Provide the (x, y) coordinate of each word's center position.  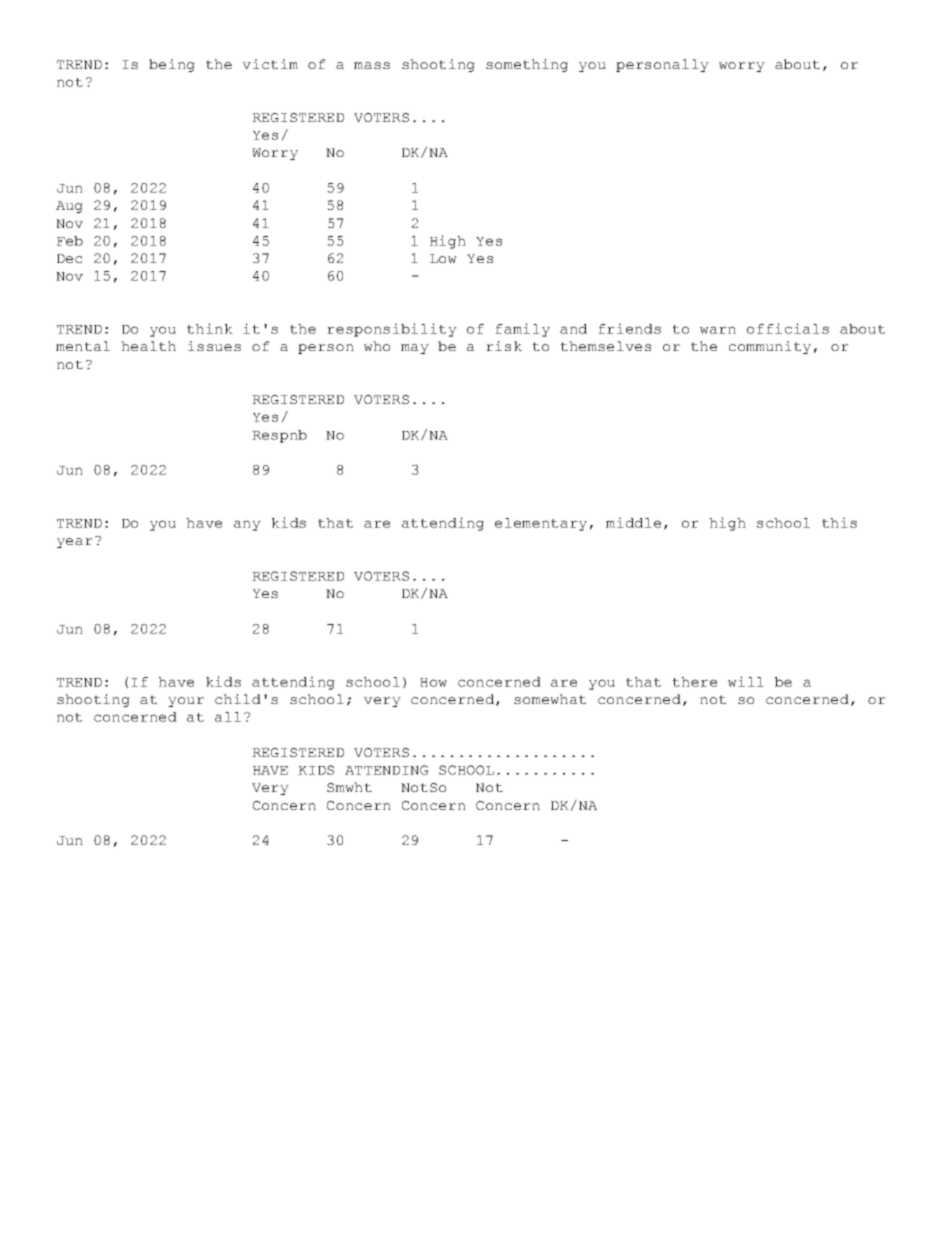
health (148, 346)
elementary (541, 524)
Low (443, 258)
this (839, 522)
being (172, 65)
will (746, 681)
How (433, 682)
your (186, 702)
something (527, 65)
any (247, 525)
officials (788, 328)
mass (372, 65)
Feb (70, 241)
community (770, 347)
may (415, 349)
